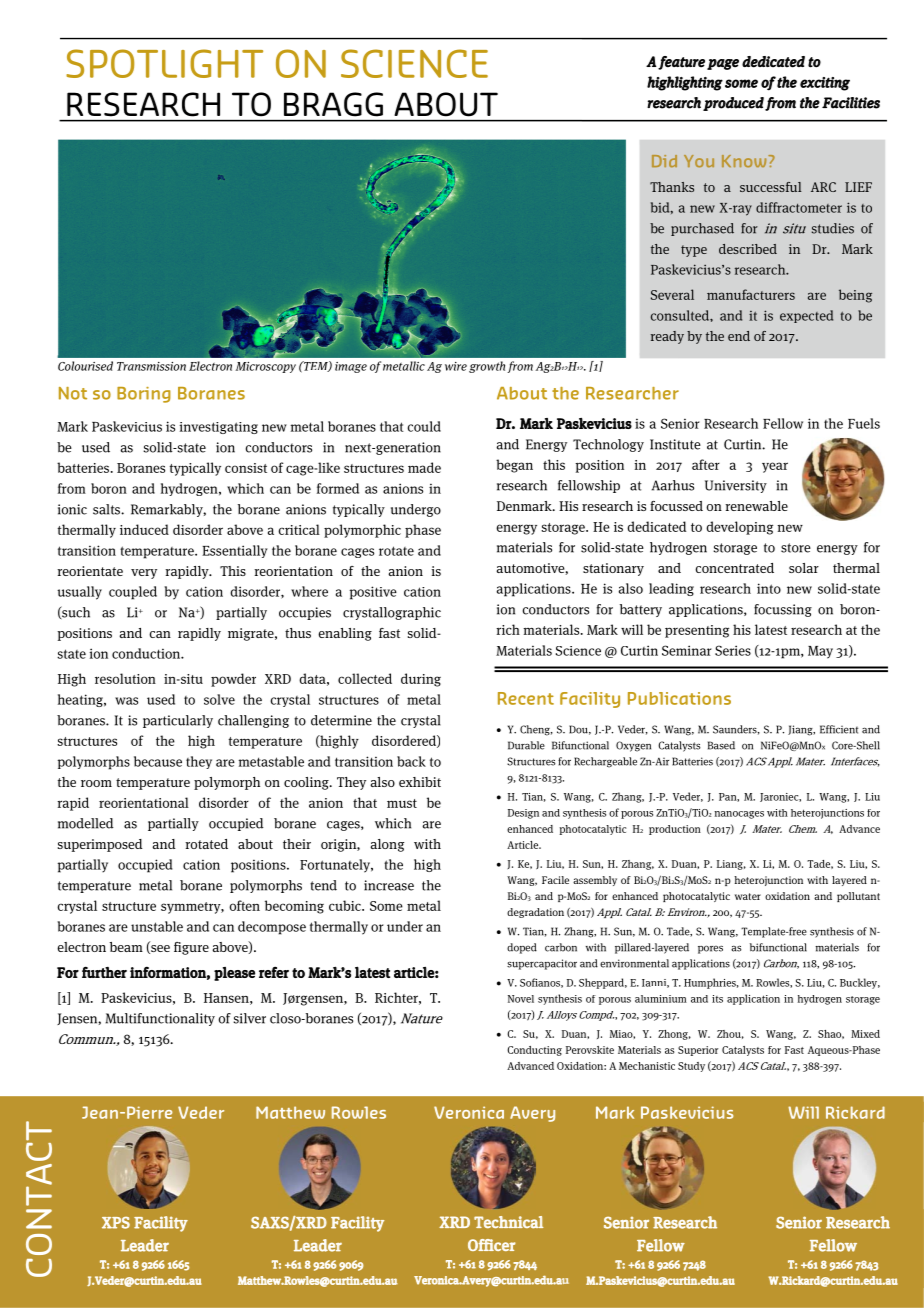 The image size is (924, 1308). What do you see at coordinates (523, 814) in the screenshot?
I see `Design` at bounding box center [523, 814].
